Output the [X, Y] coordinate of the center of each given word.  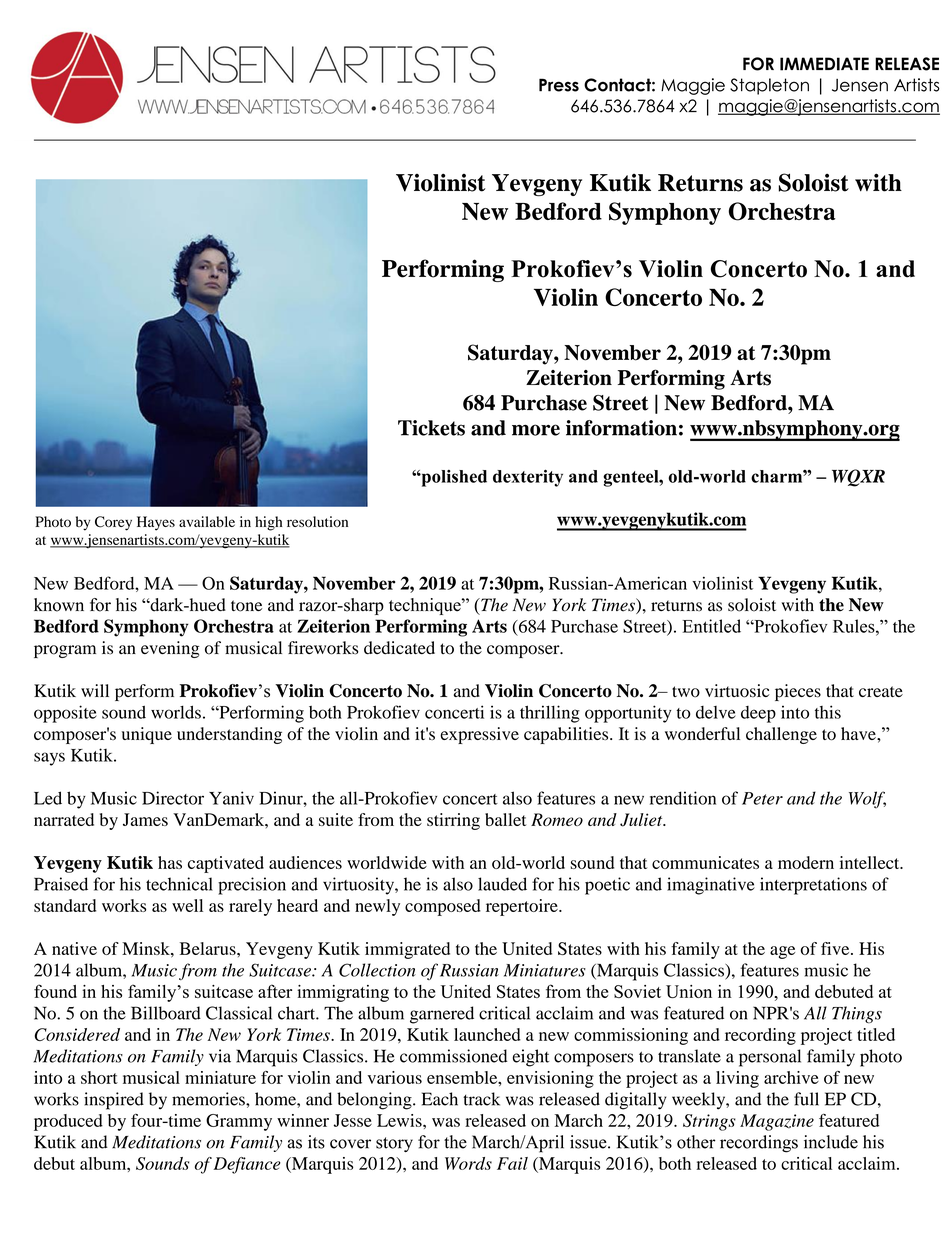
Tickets [431, 428]
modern [806, 862]
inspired [114, 1101]
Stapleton [769, 86]
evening [170, 649]
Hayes [156, 523]
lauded [502, 884]
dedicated [399, 648]
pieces [798, 692]
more [536, 430]
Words [468, 1163]
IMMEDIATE [824, 64]
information [621, 428]
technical [179, 884]
